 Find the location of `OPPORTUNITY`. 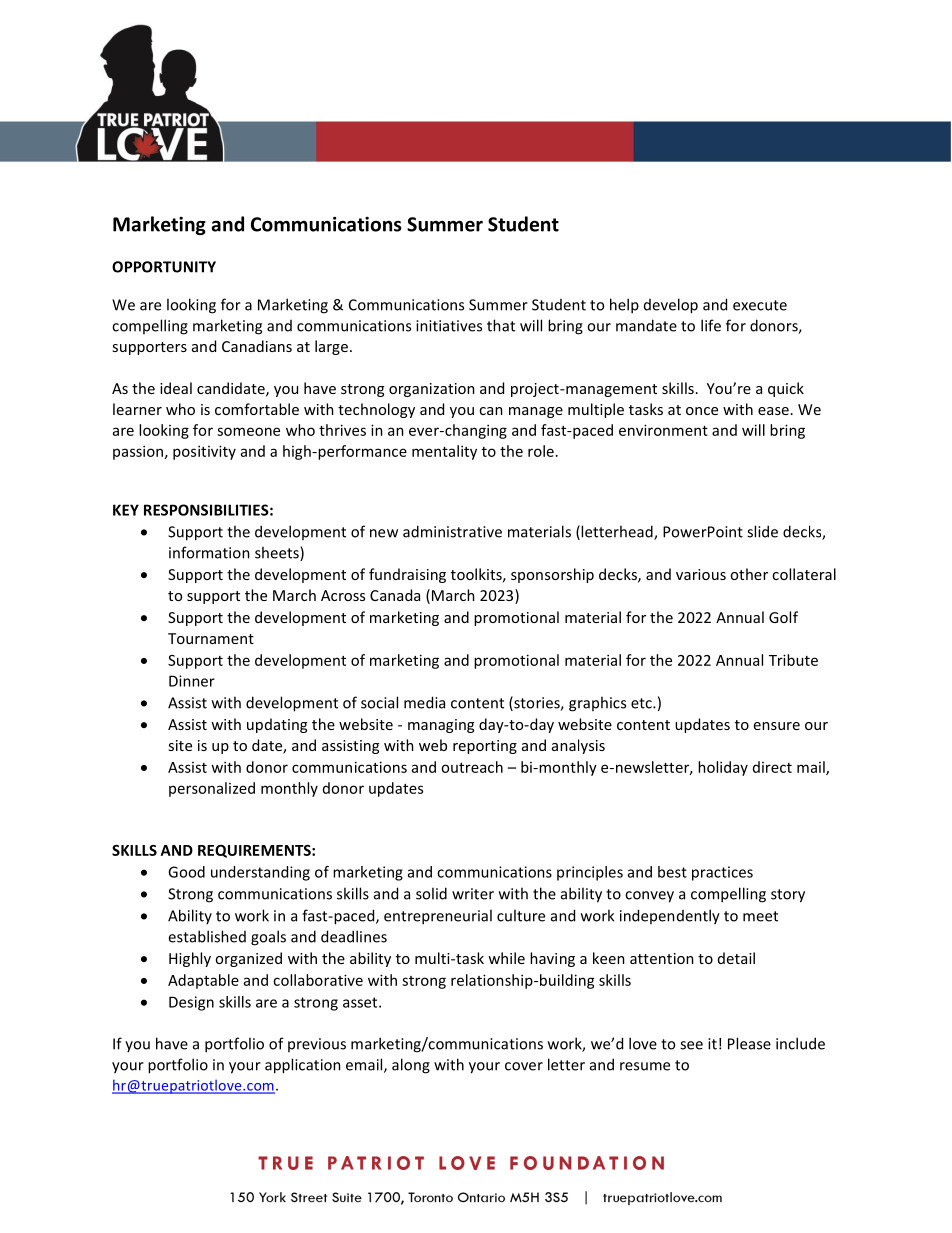

OPPORTUNITY is located at coordinates (164, 267).
